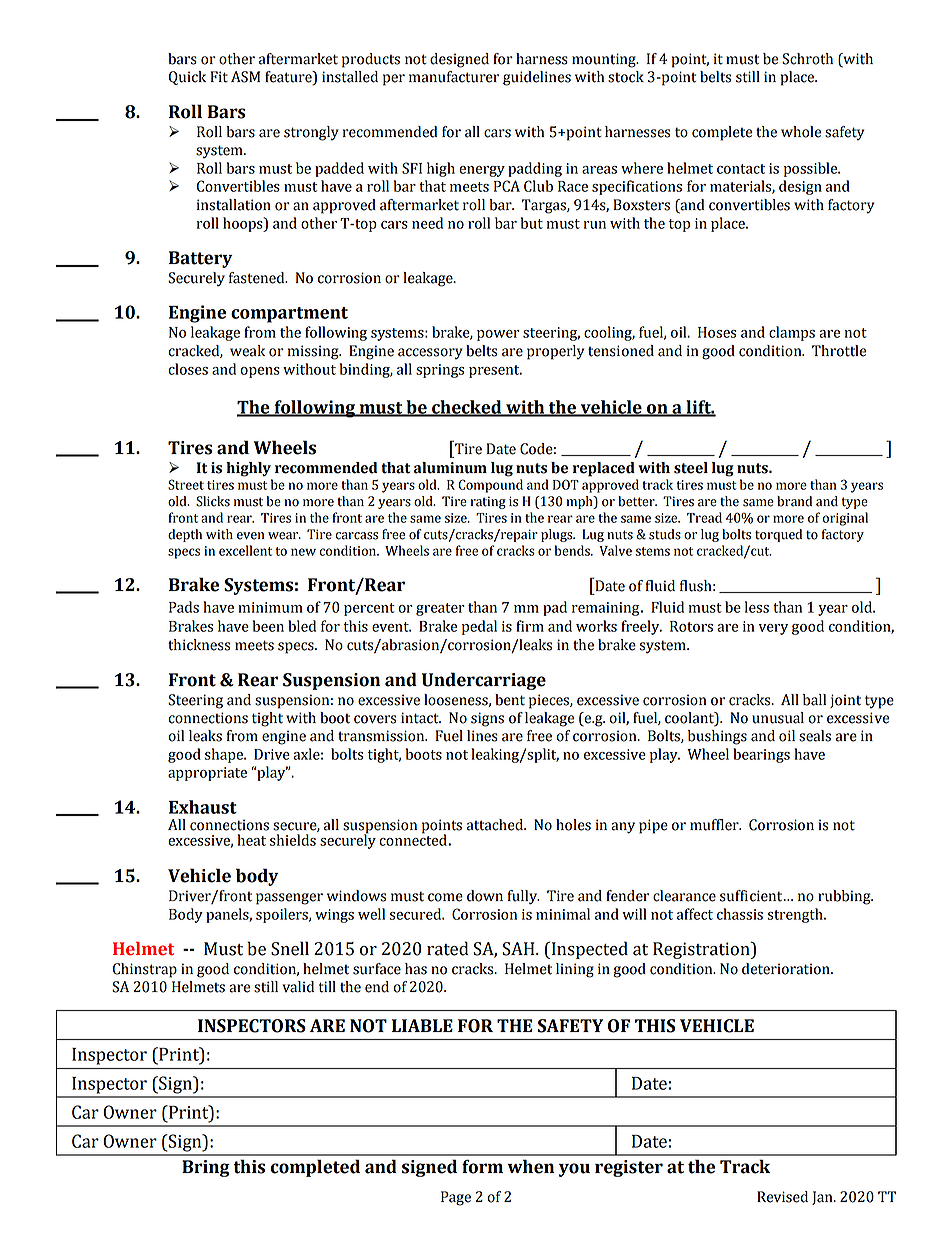 Image resolution: width=952 pixels, height=1233 pixels. I want to click on Compound, so click(490, 486).
